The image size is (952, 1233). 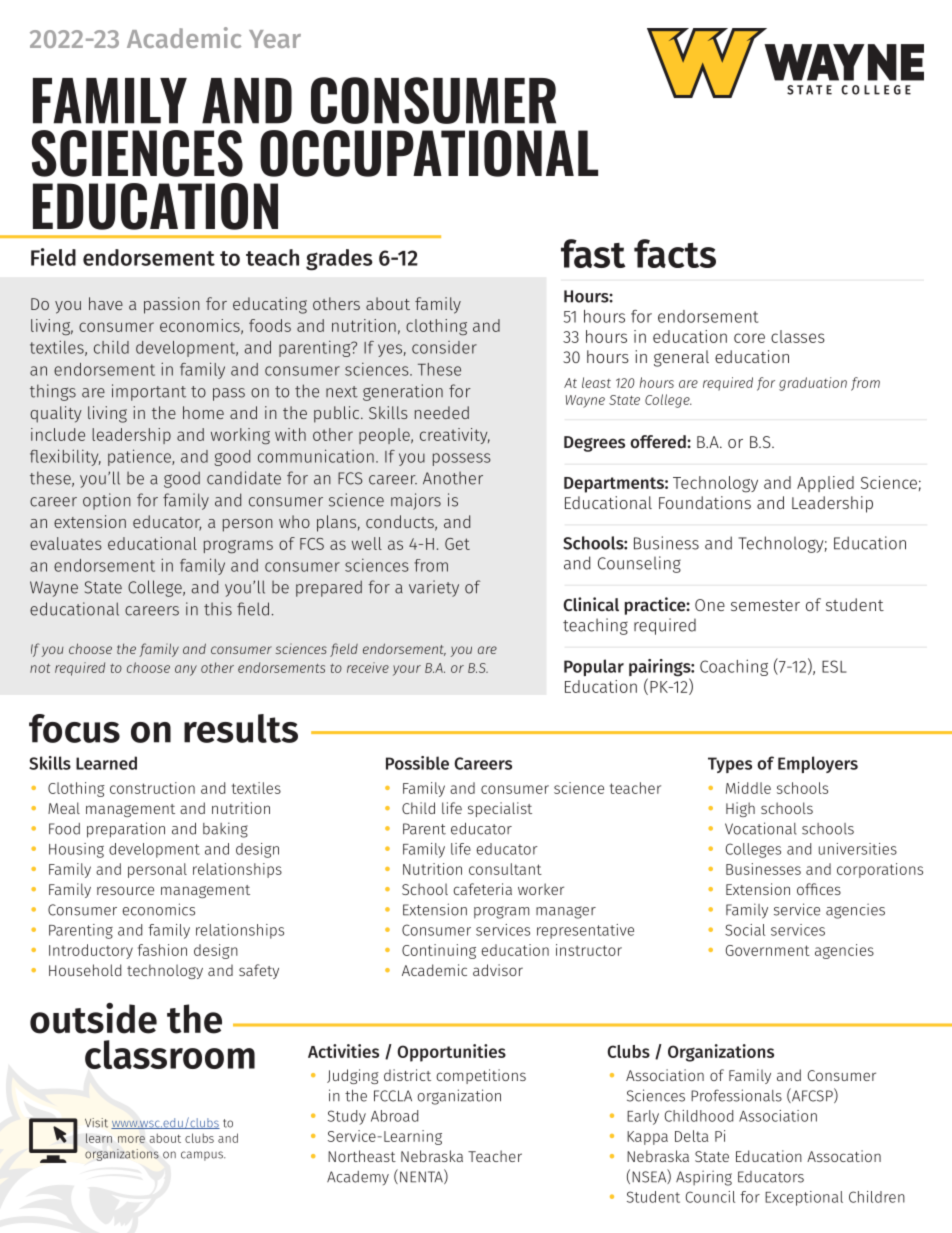 I want to click on OCCUPATIONAL, so click(x=429, y=153).
